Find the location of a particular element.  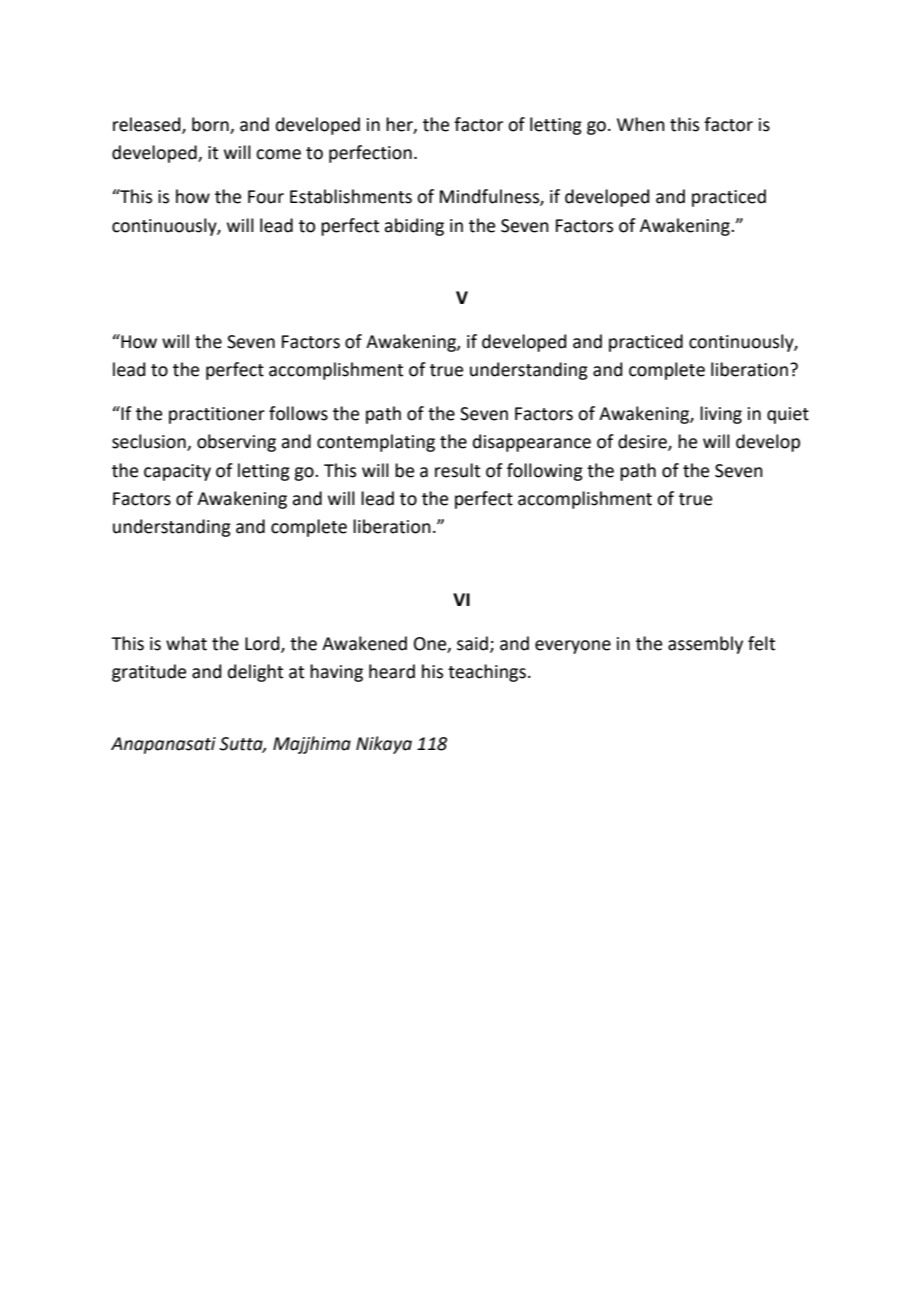

Four is located at coordinates (266, 197).
